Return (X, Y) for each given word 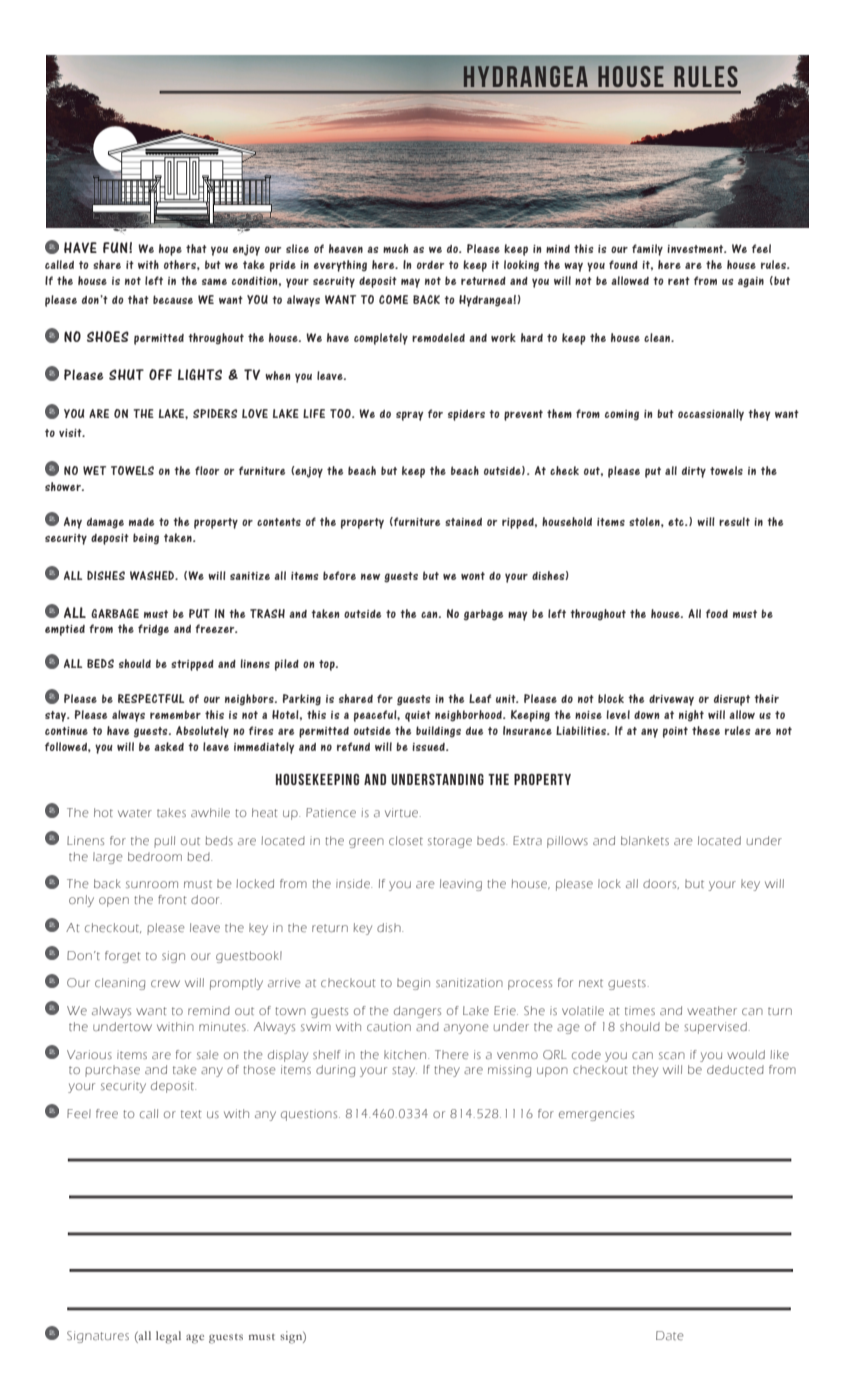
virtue (403, 812)
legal (168, 1337)
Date (670, 1335)
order (430, 265)
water (135, 813)
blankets (645, 840)
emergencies (596, 1115)
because (173, 299)
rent (679, 281)
